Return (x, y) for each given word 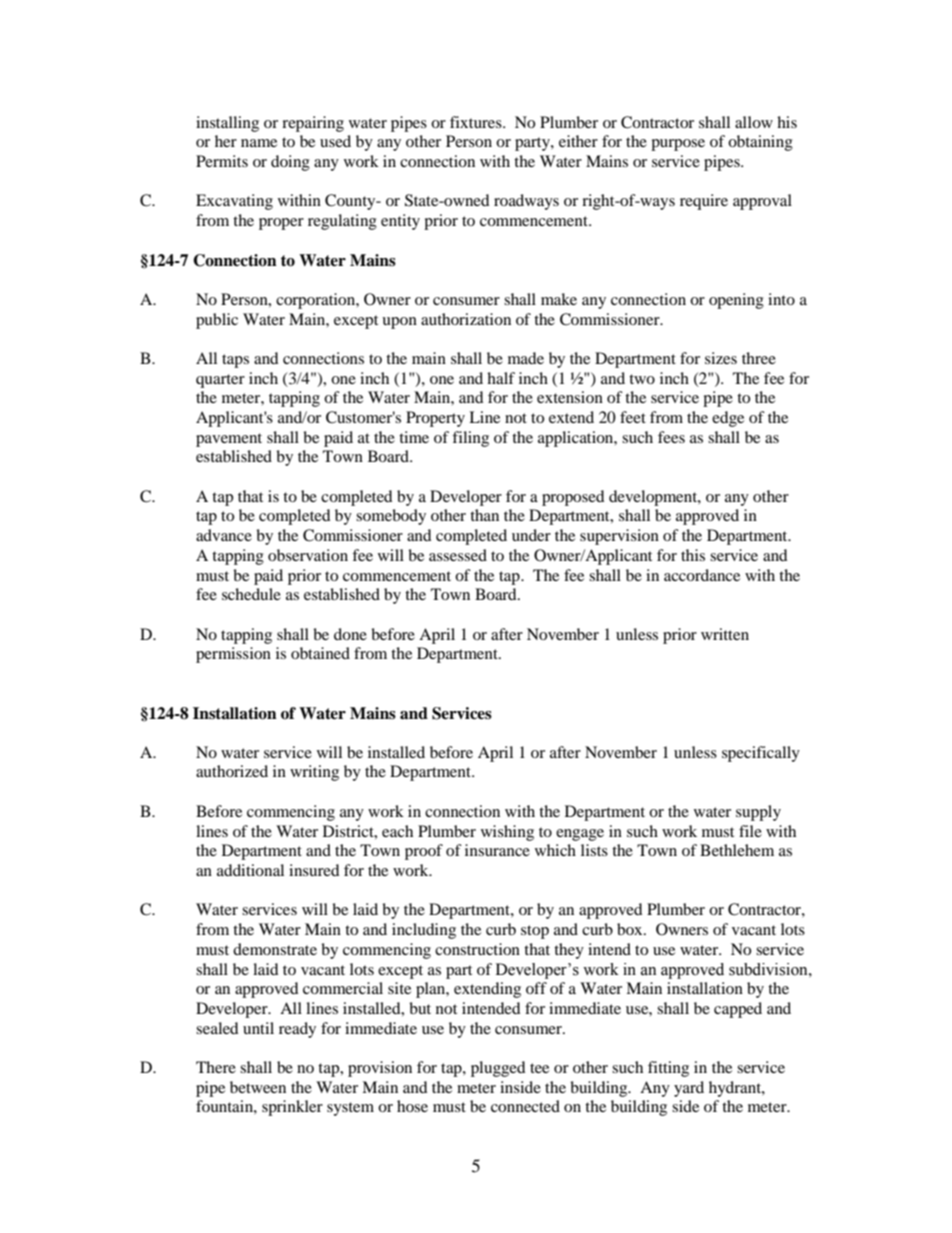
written (725, 634)
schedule (251, 594)
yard (689, 1089)
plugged (498, 1069)
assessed (458, 555)
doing (290, 163)
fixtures (477, 122)
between (258, 1087)
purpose (678, 145)
